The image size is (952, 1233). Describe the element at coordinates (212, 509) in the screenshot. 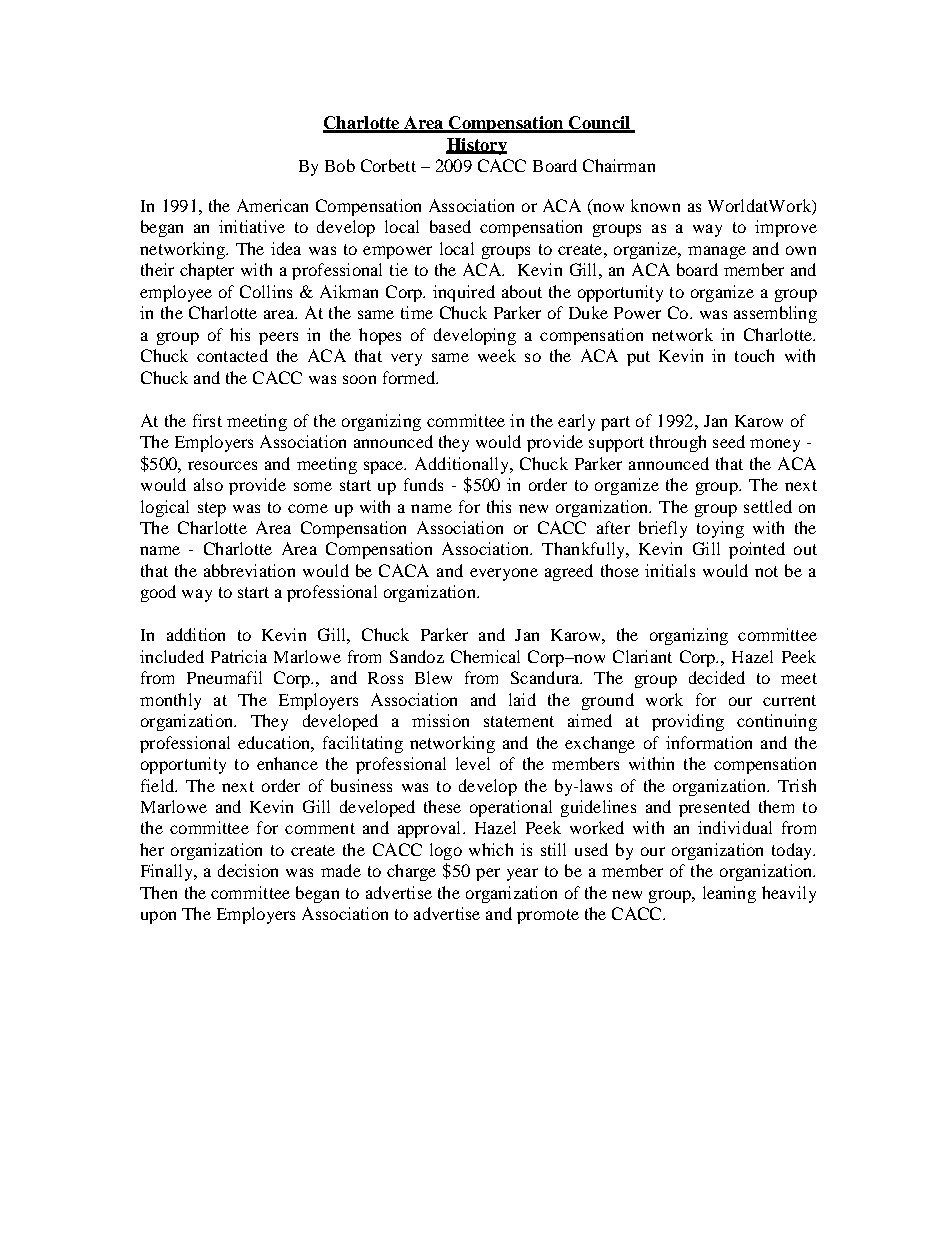

I see `step` at that location.
